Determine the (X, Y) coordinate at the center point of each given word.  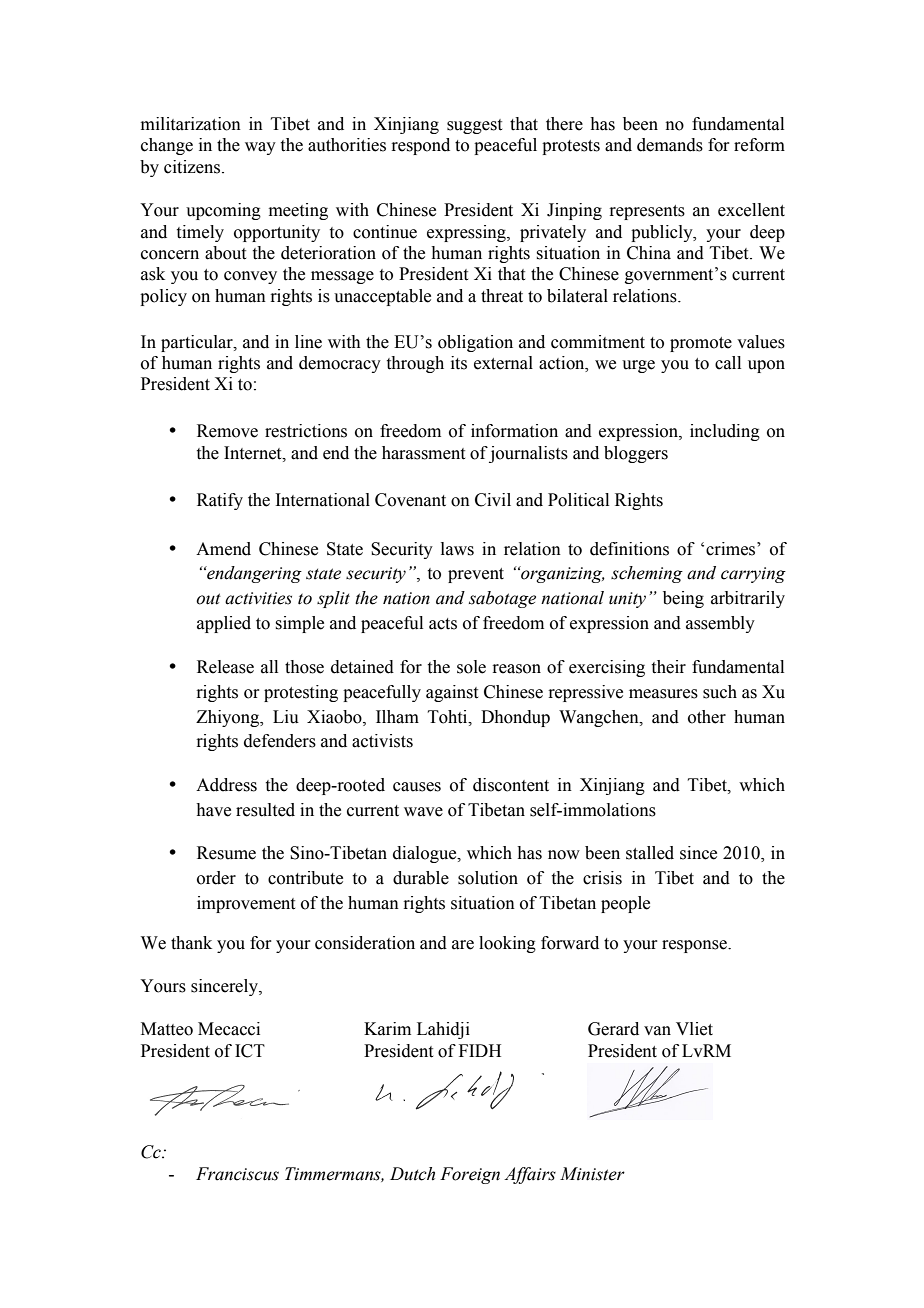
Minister (592, 1174)
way (260, 148)
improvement (246, 904)
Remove (227, 431)
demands (670, 145)
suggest (474, 126)
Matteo (167, 1029)
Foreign (470, 1175)
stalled (650, 853)
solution (488, 878)
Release (225, 667)
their (669, 667)
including (725, 432)
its (459, 363)
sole (471, 667)
